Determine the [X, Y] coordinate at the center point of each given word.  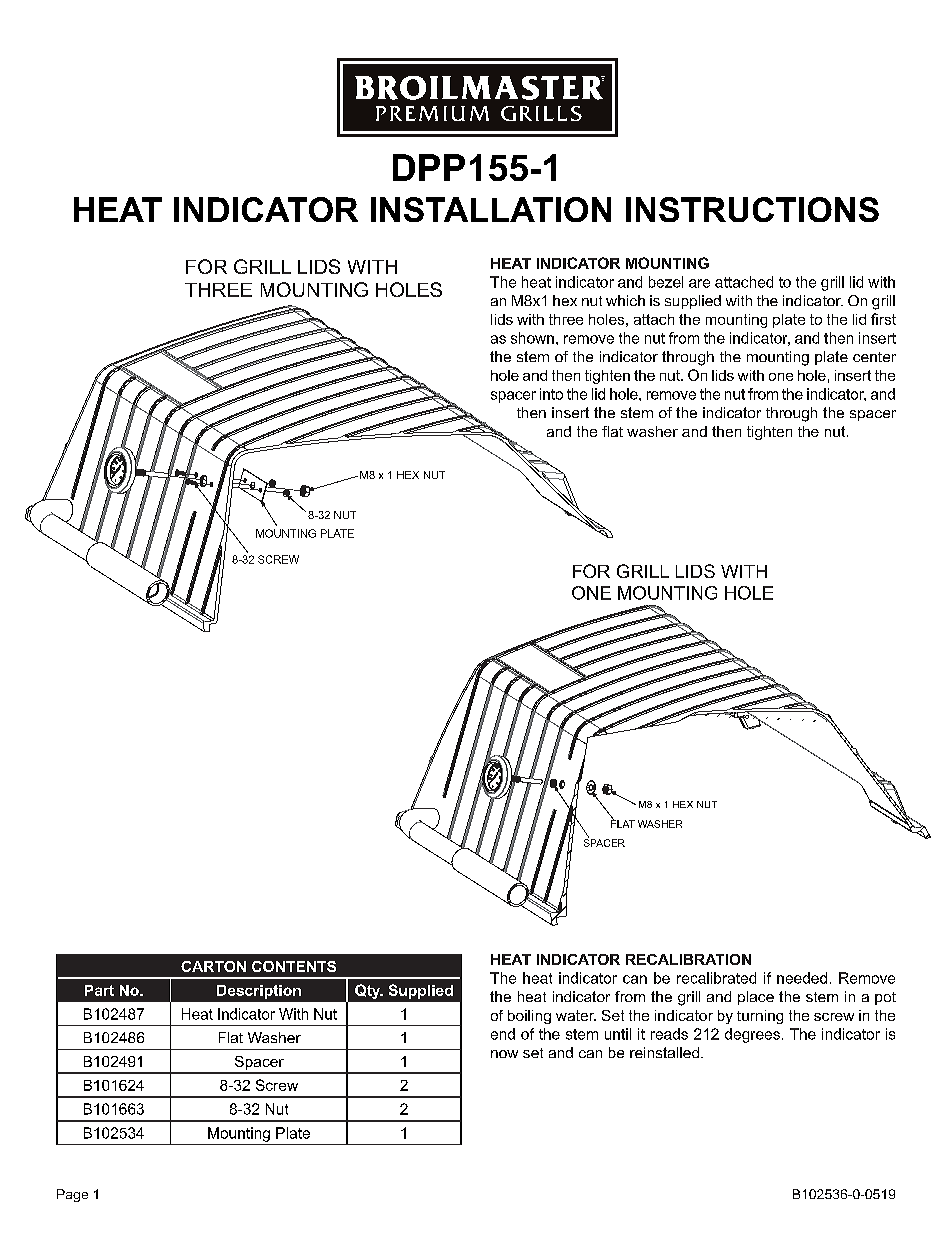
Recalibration [688, 959]
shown [532, 338]
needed [802, 978]
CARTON [213, 966]
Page [72, 1195]
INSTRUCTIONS [752, 209]
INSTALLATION [491, 209]
